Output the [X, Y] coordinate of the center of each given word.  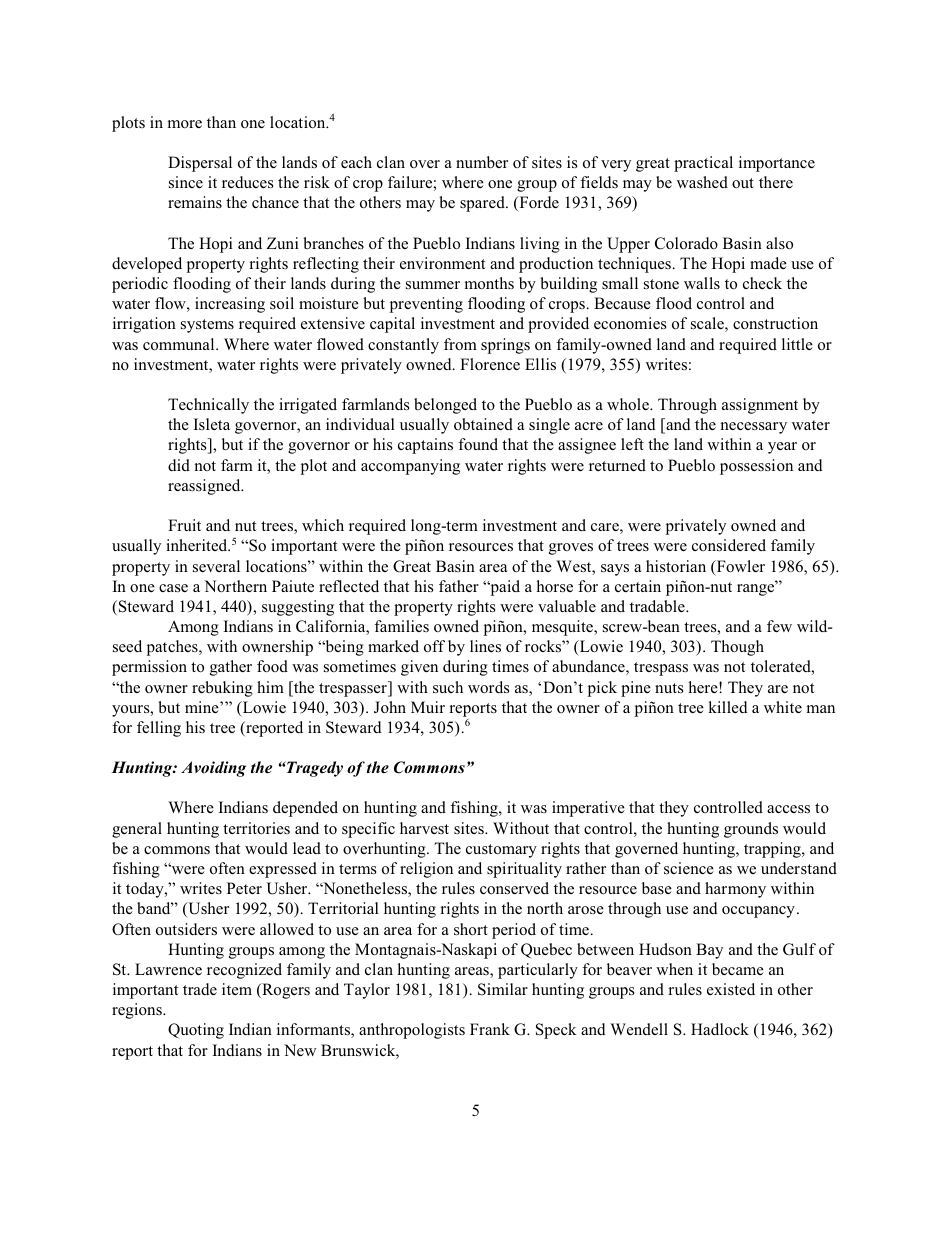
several [216, 566]
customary [501, 851]
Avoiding [213, 769]
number [482, 162]
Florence [490, 364]
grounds [751, 830]
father [459, 586]
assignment [760, 406]
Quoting [196, 1031]
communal [180, 344]
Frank [490, 1029]
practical [703, 164]
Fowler [739, 567]
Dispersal [200, 164]
